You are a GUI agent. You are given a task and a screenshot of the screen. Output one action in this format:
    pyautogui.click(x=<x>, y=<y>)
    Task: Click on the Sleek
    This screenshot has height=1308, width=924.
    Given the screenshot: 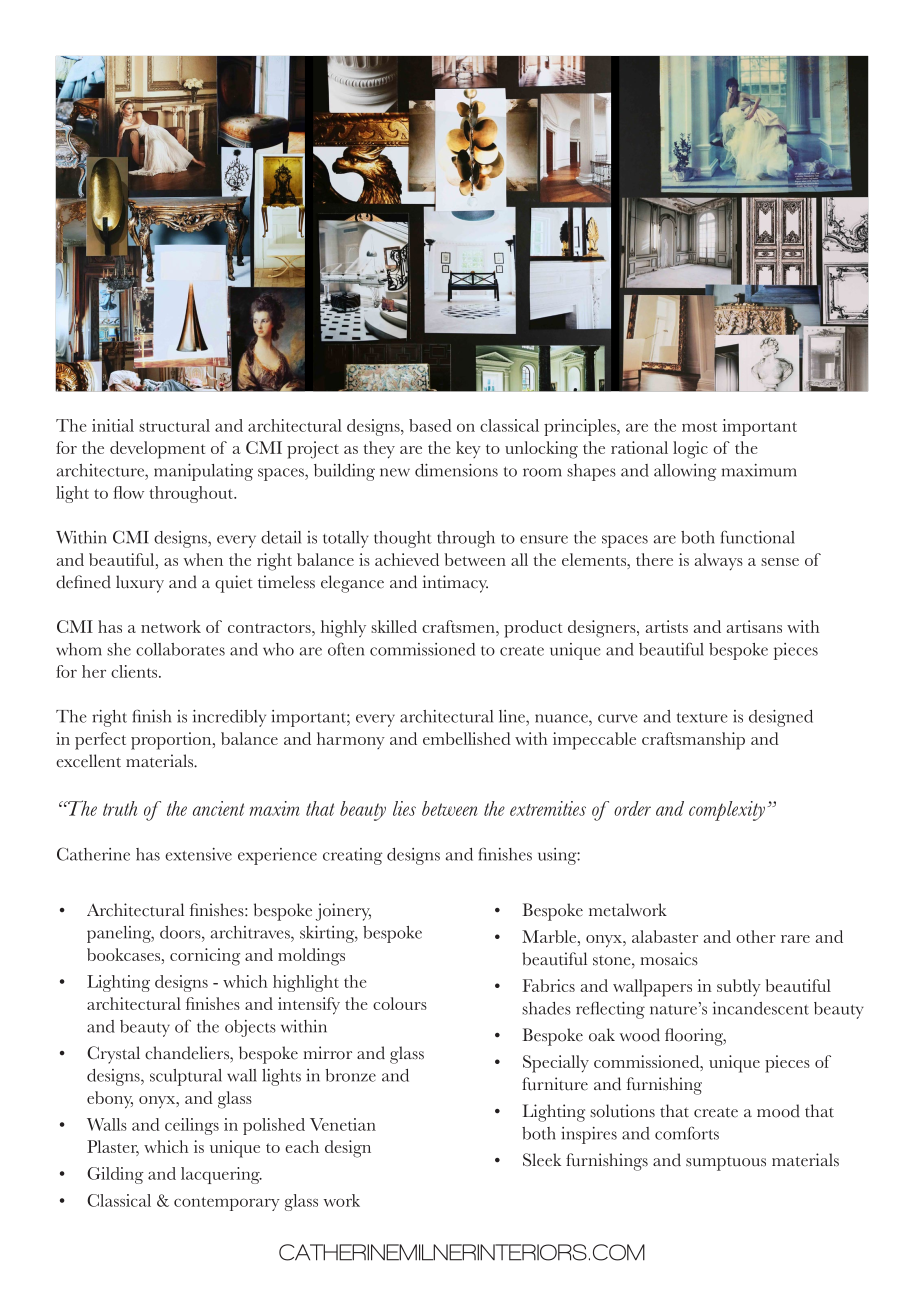 What is the action you would take?
    pyautogui.click(x=542, y=1160)
